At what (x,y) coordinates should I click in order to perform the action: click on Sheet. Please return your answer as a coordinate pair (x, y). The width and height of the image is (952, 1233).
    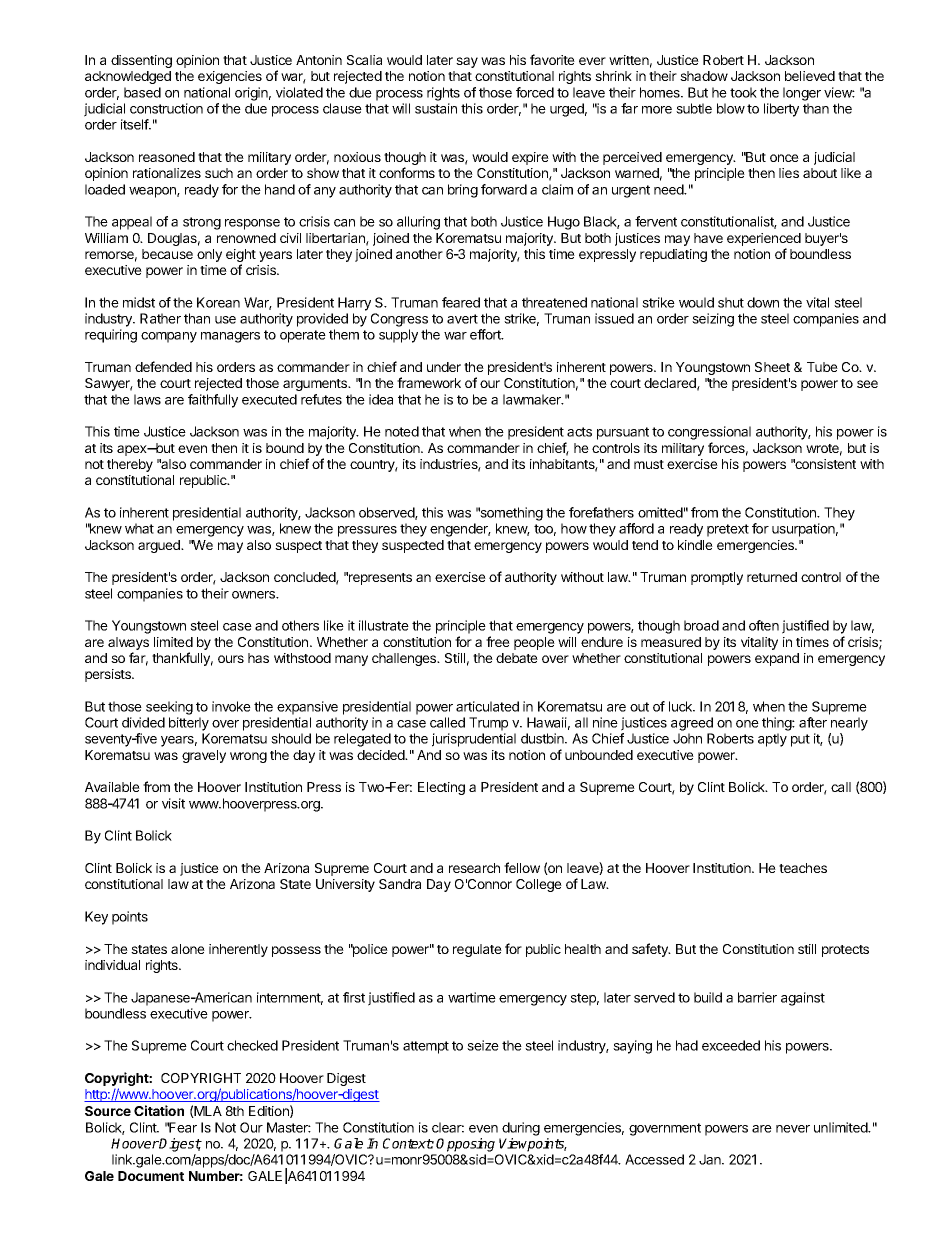
    Looking at the image, I should click on (772, 367).
